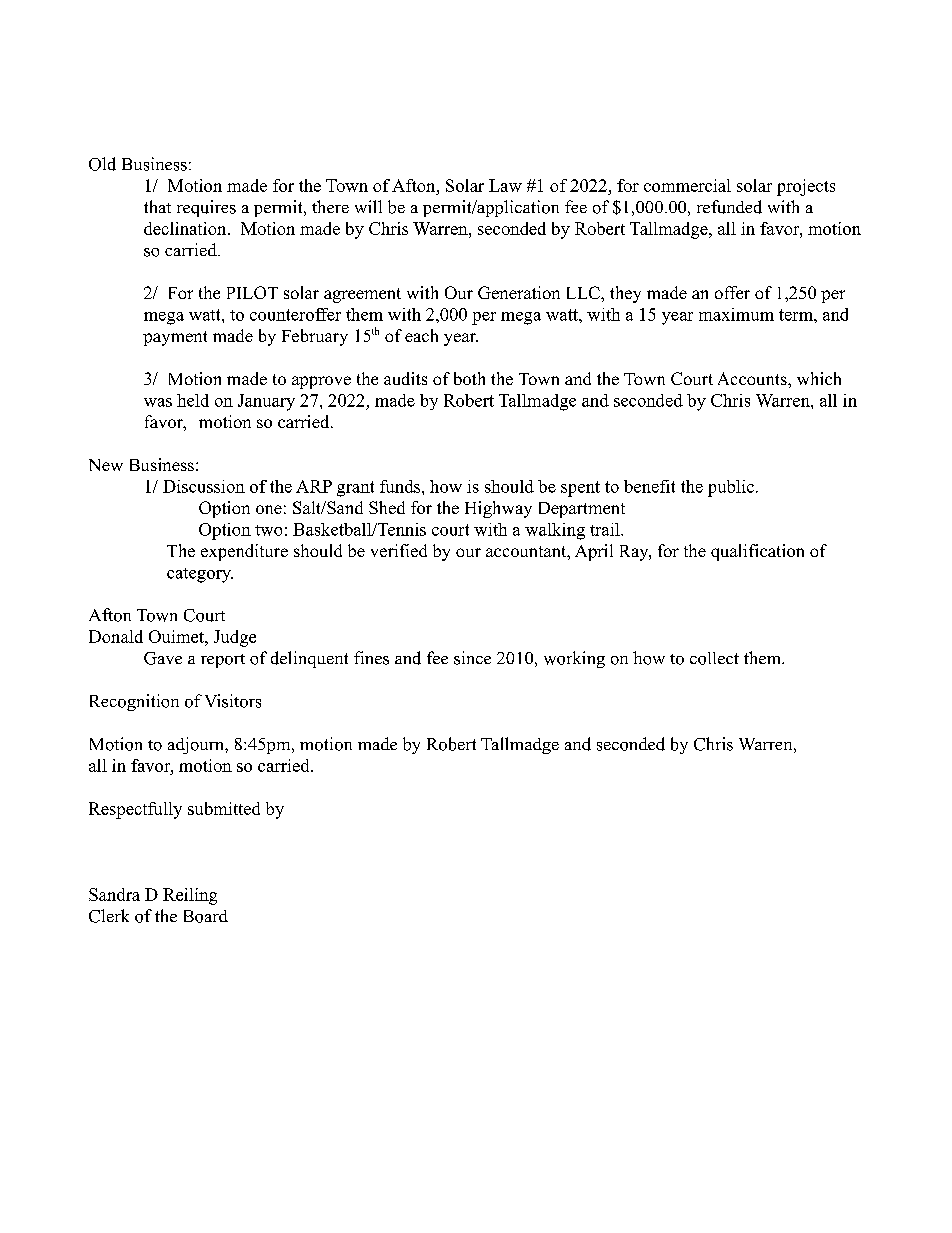  Describe the element at coordinates (206, 208) in the page. I see `requires` at that location.
